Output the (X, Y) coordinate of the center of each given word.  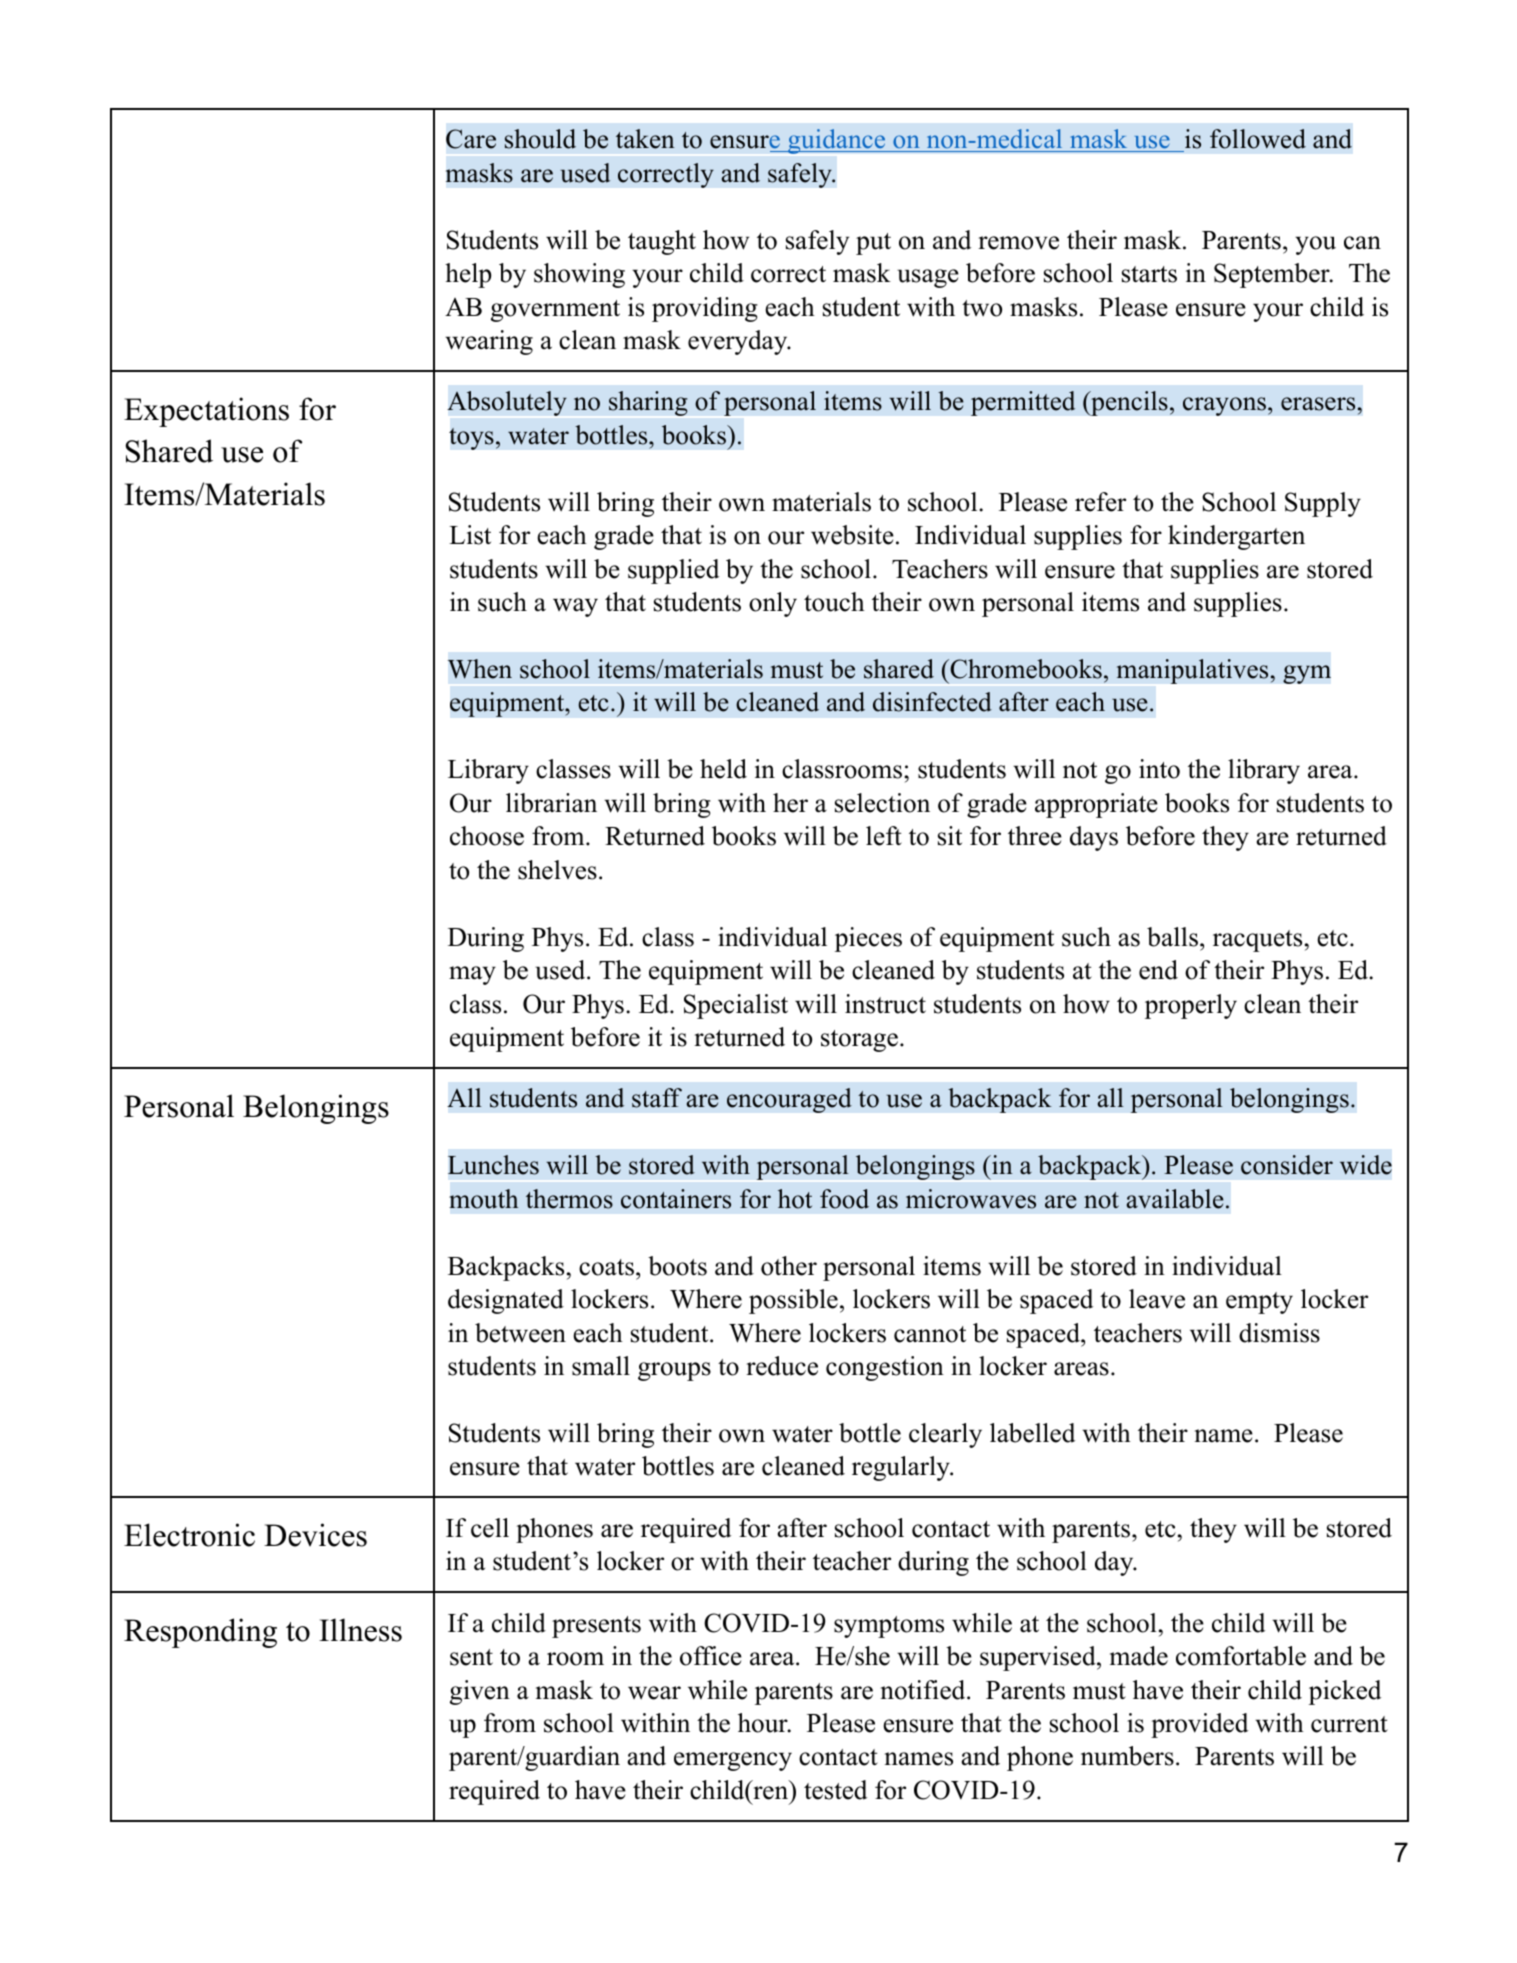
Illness (360, 1630)
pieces (868, 939)
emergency (733, 1761)
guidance (837, 141)
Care (471, 139)
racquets (1257, 941)
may (472, 975)
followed (1258, 139)
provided (1200, 1725)
